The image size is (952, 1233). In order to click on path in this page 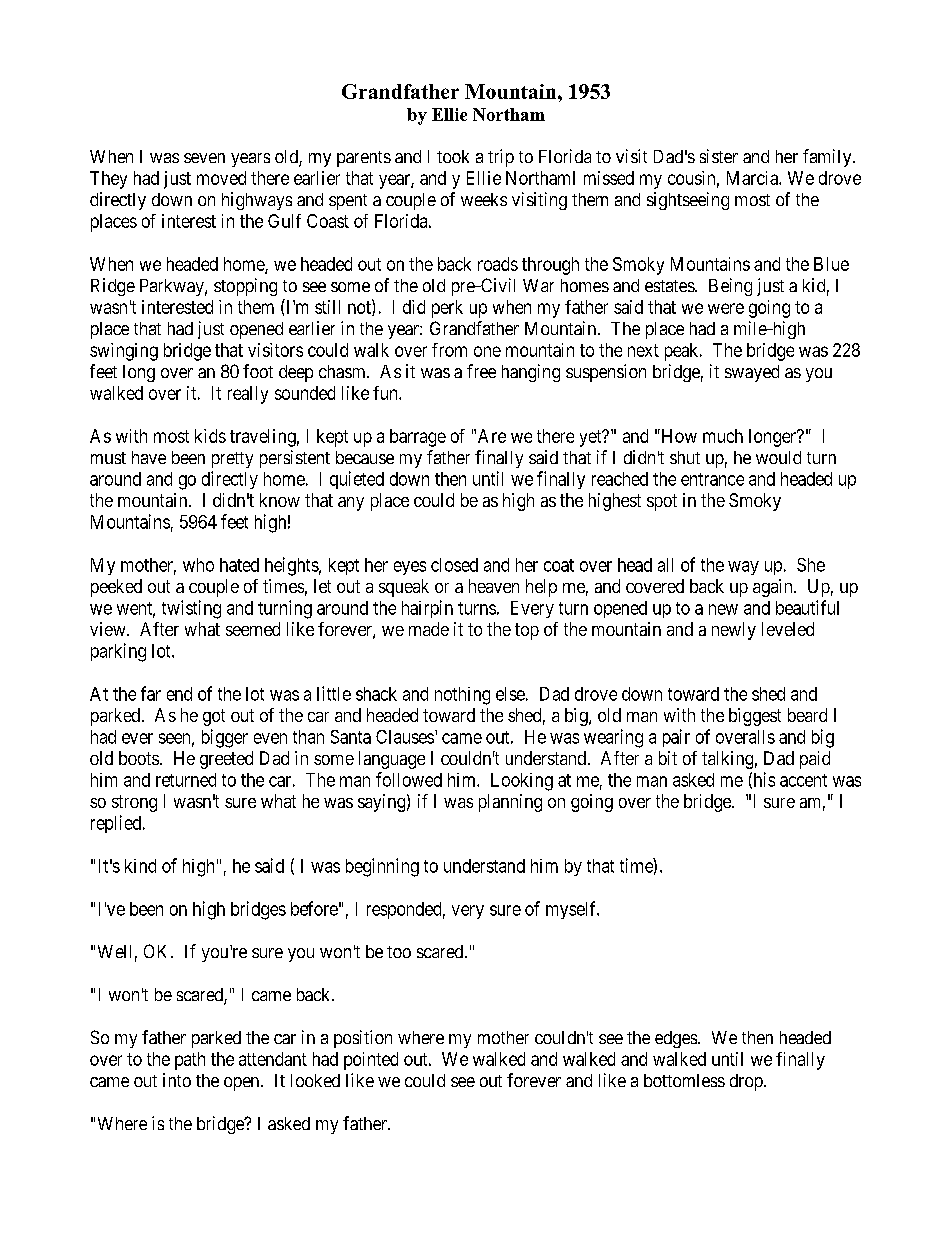, I will do `click(190, 1061)`.
